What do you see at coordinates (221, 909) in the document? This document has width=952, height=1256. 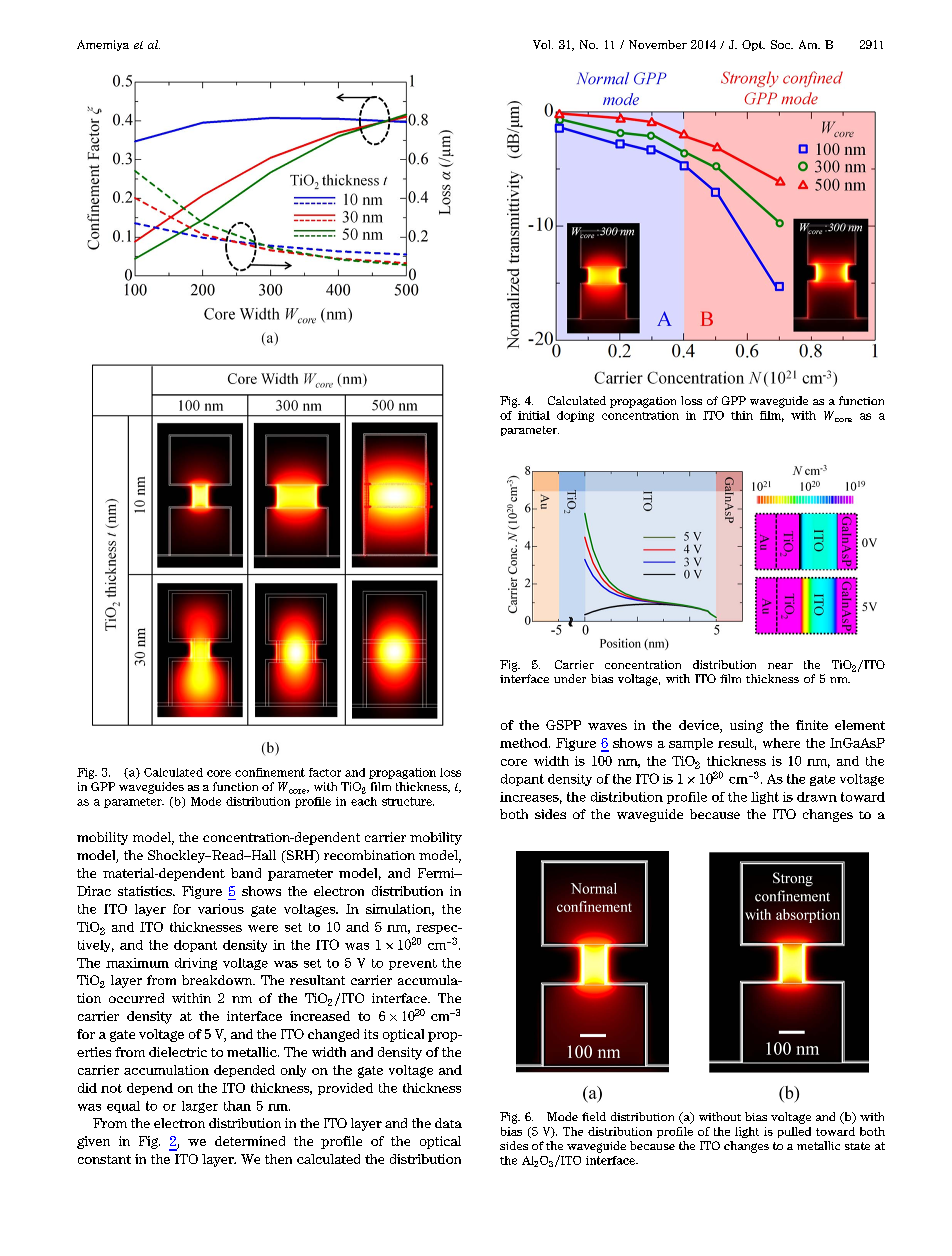 I see `various` at bounding box center [221, 909].
